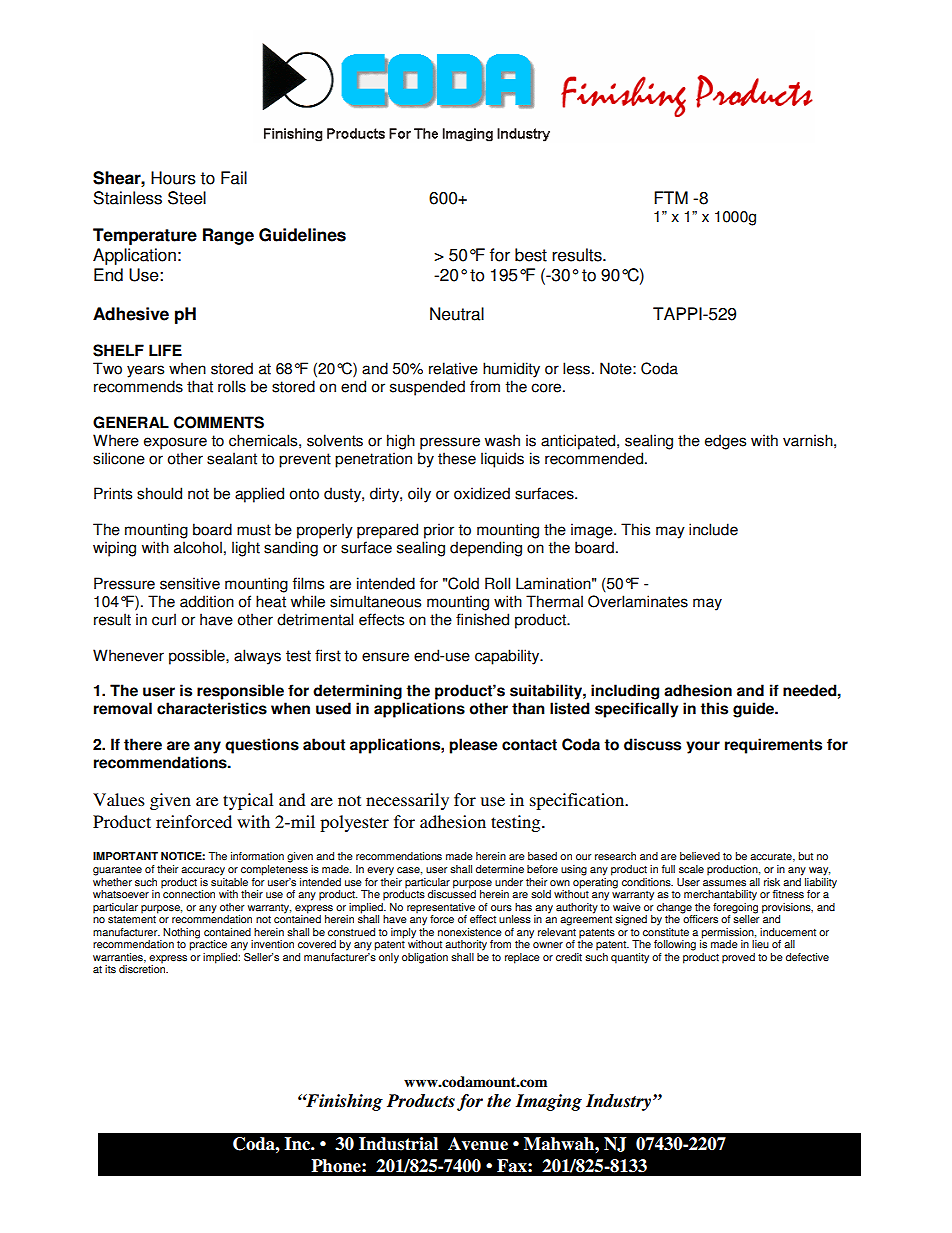  What do you see at coordinates (398, 1144) in the image?
I see `Industrial` at bounding box center [398, 1144].
